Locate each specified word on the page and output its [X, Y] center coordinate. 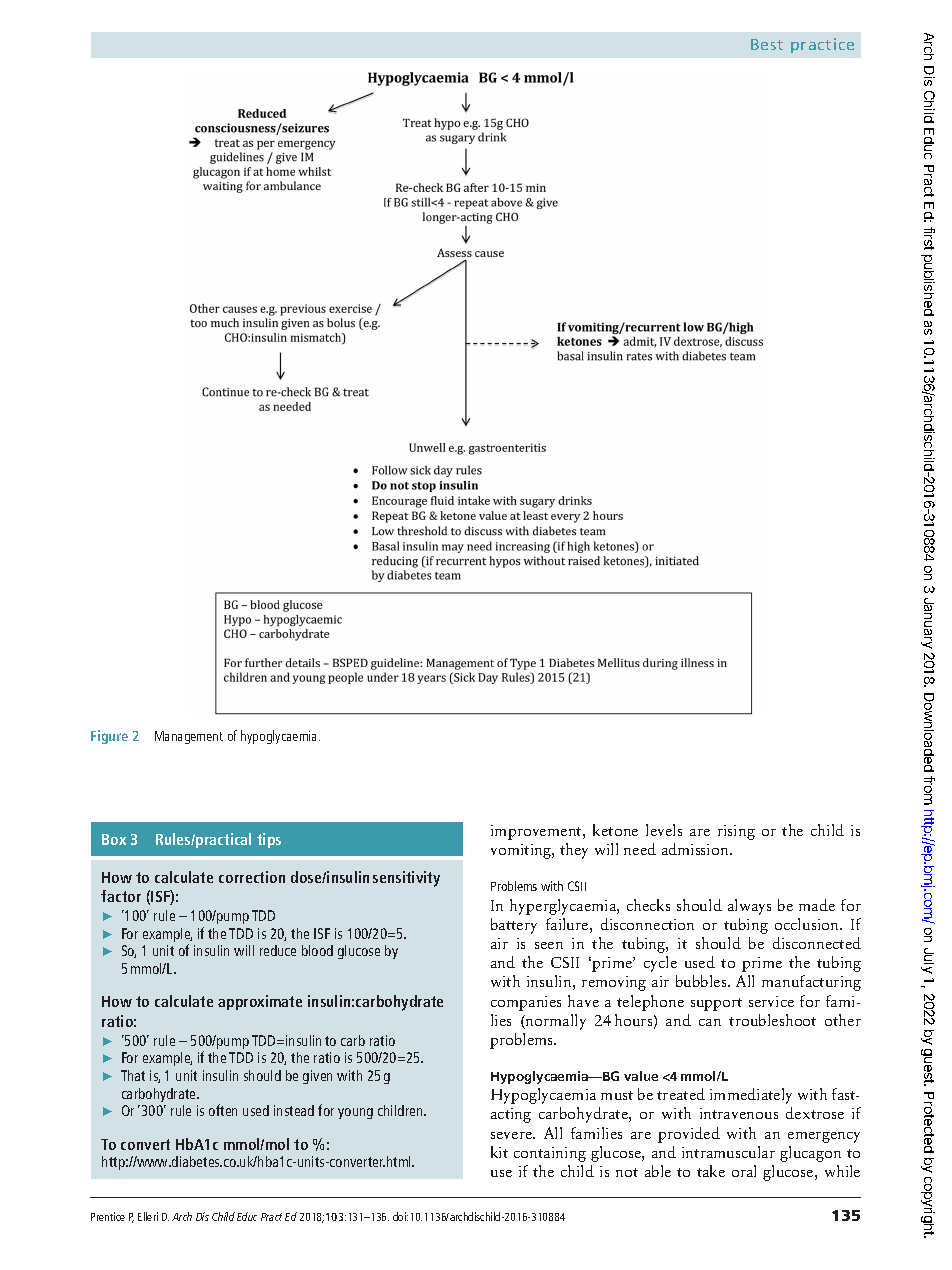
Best [767, 44]
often [223, 1110]
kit [499, 1152]
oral [744, 1171]
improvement [537, 832]
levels [664, 830]
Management [189, 737]
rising [736, 832]
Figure [109, 737]
